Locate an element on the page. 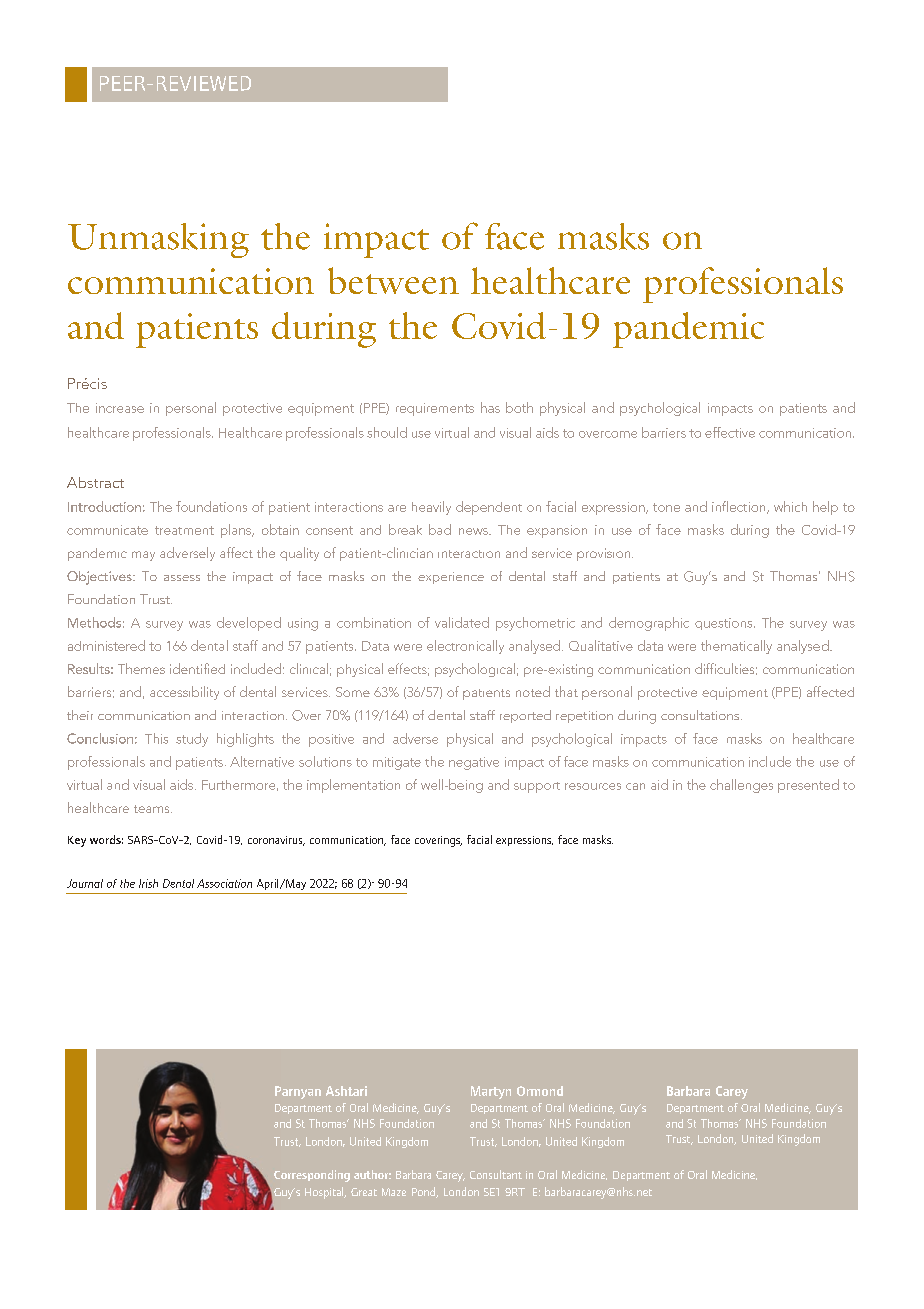 Image resolution: width=924 pixels, height=1309 pixels. Hospital is located at coordinates (325, 1193).
